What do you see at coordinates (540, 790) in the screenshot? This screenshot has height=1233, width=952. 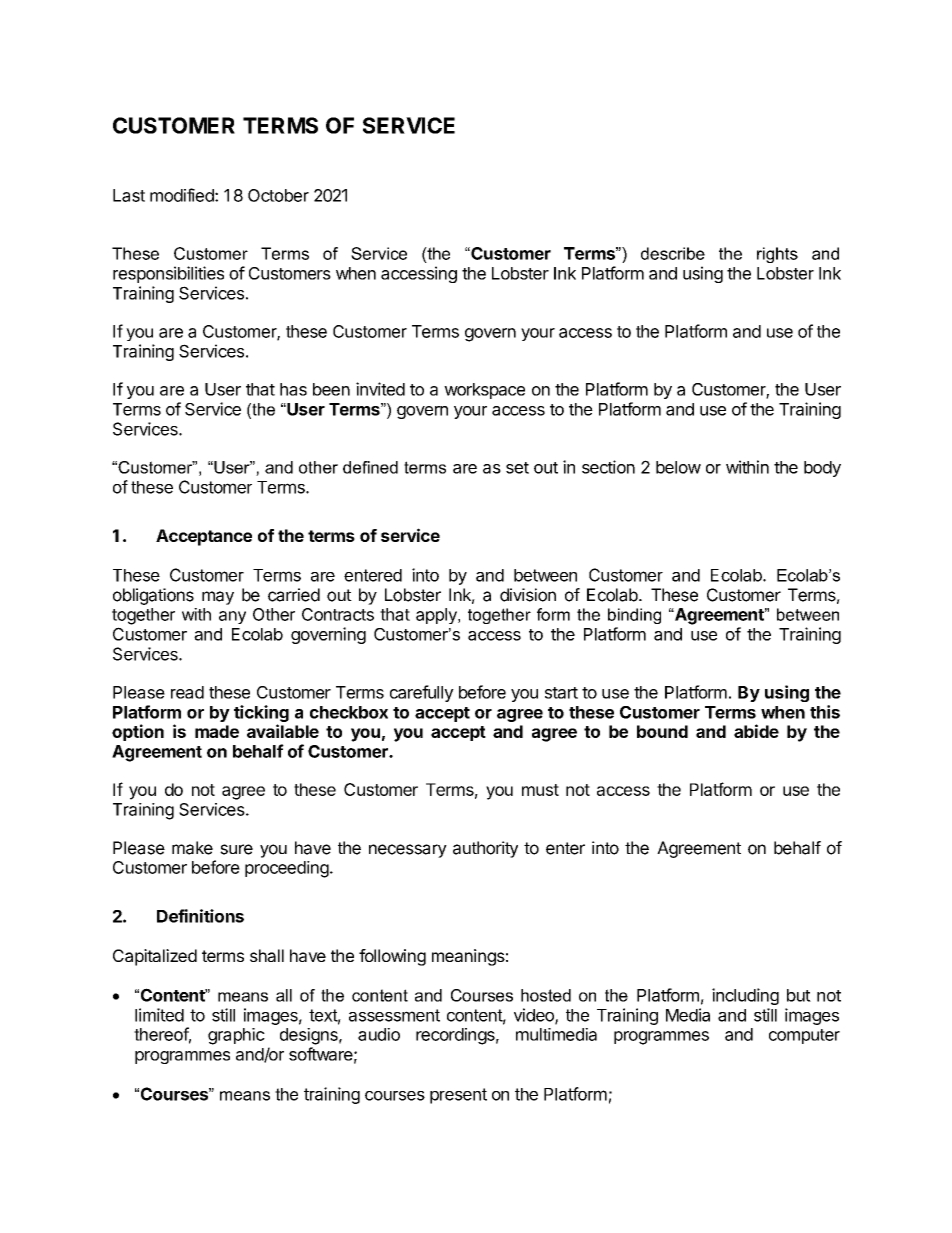 I see `must` at bounding box center [540, 790].
